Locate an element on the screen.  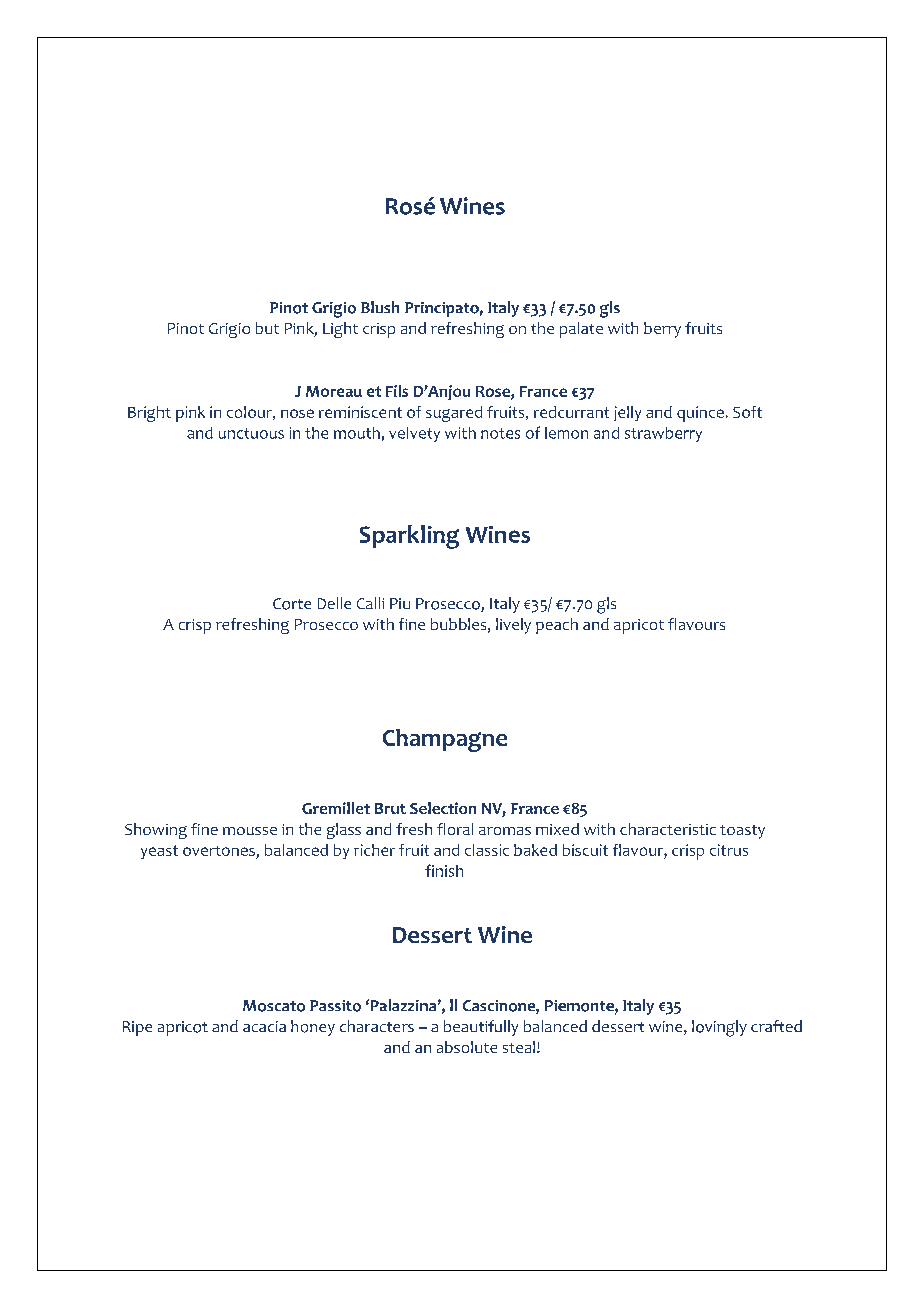
characteristic is located at coordinates (668, 829).
